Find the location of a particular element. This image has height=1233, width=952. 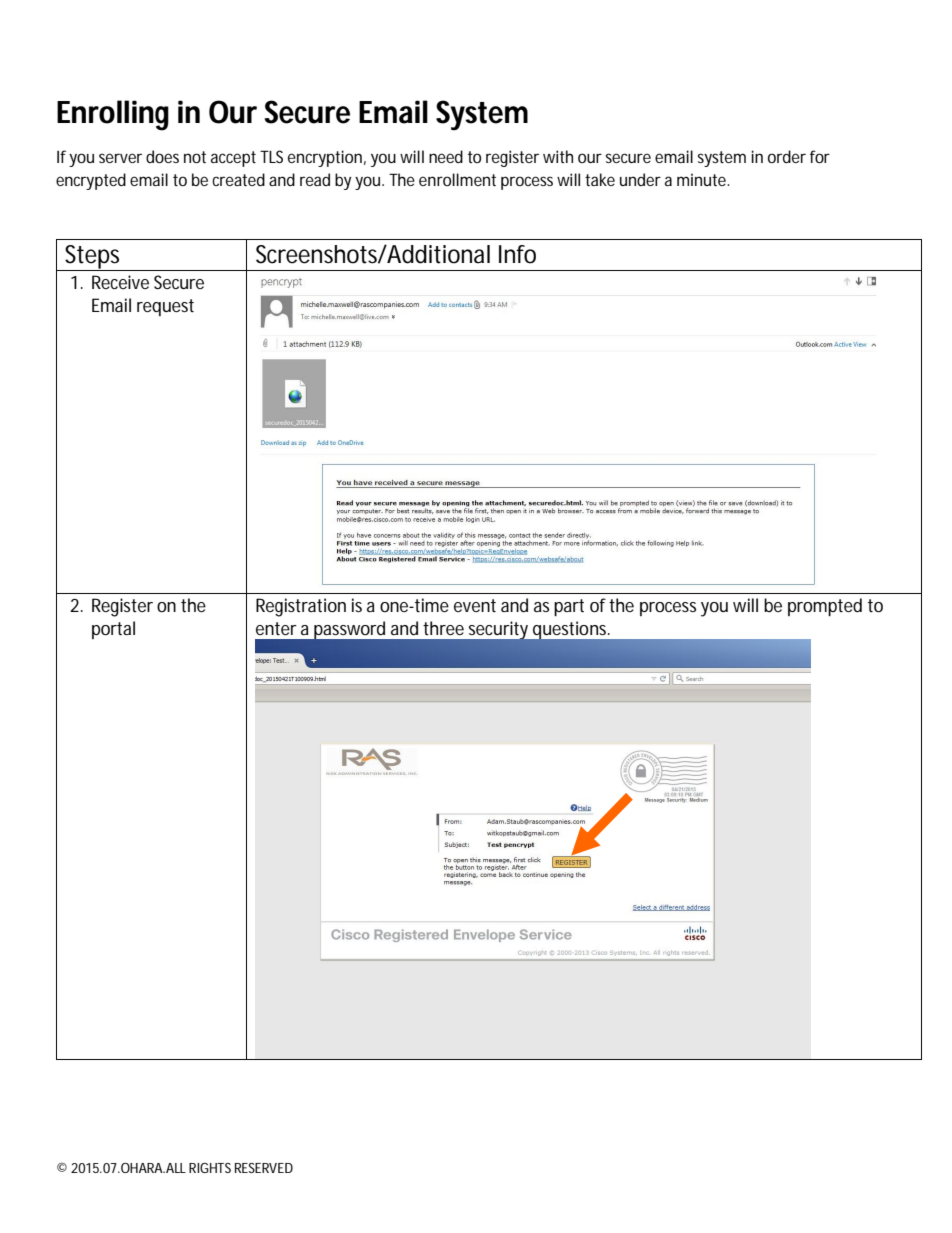

order is located at coordinates (787, 156).
